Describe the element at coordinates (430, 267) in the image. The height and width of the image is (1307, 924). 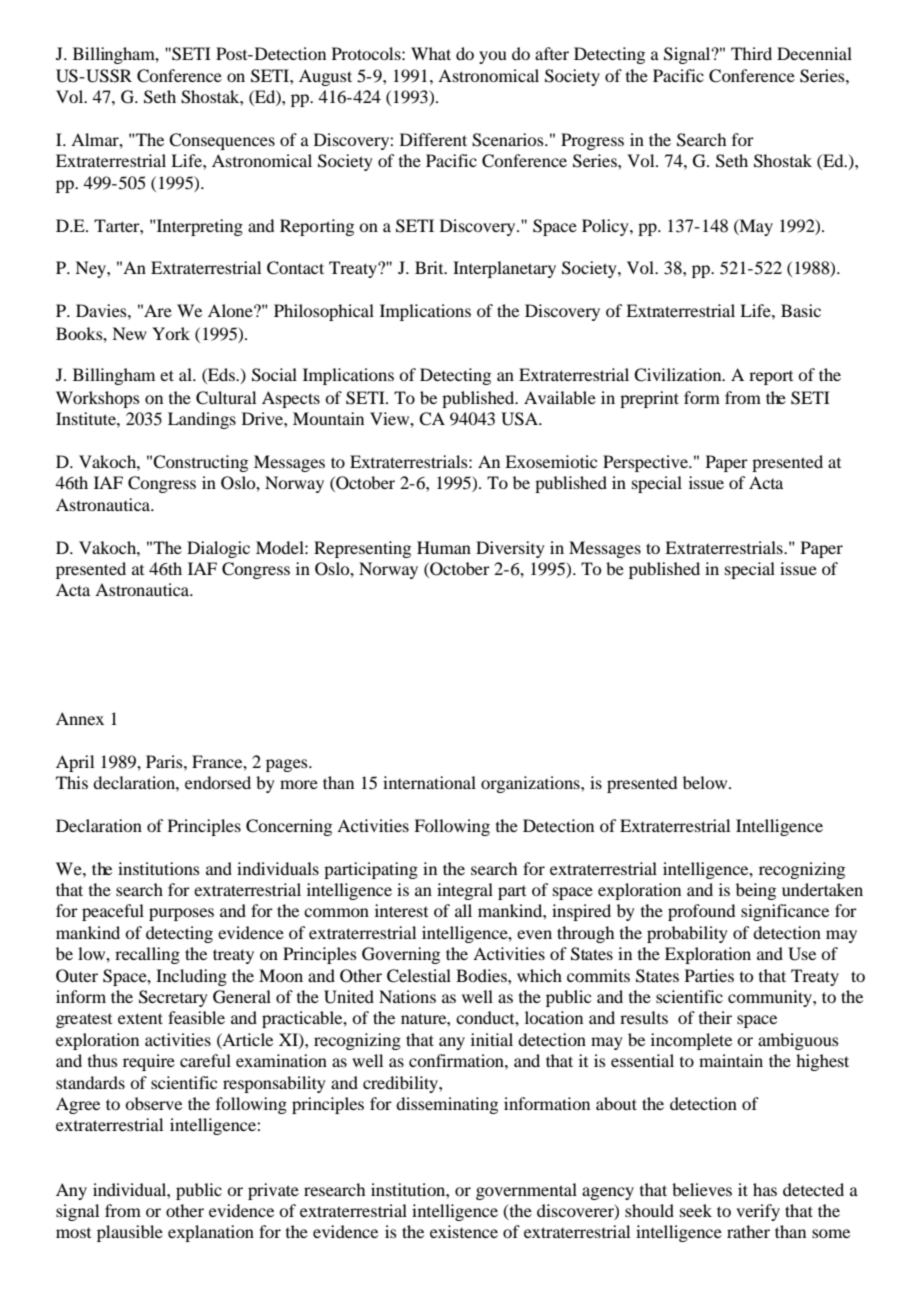
I see `Brit` at that location.
